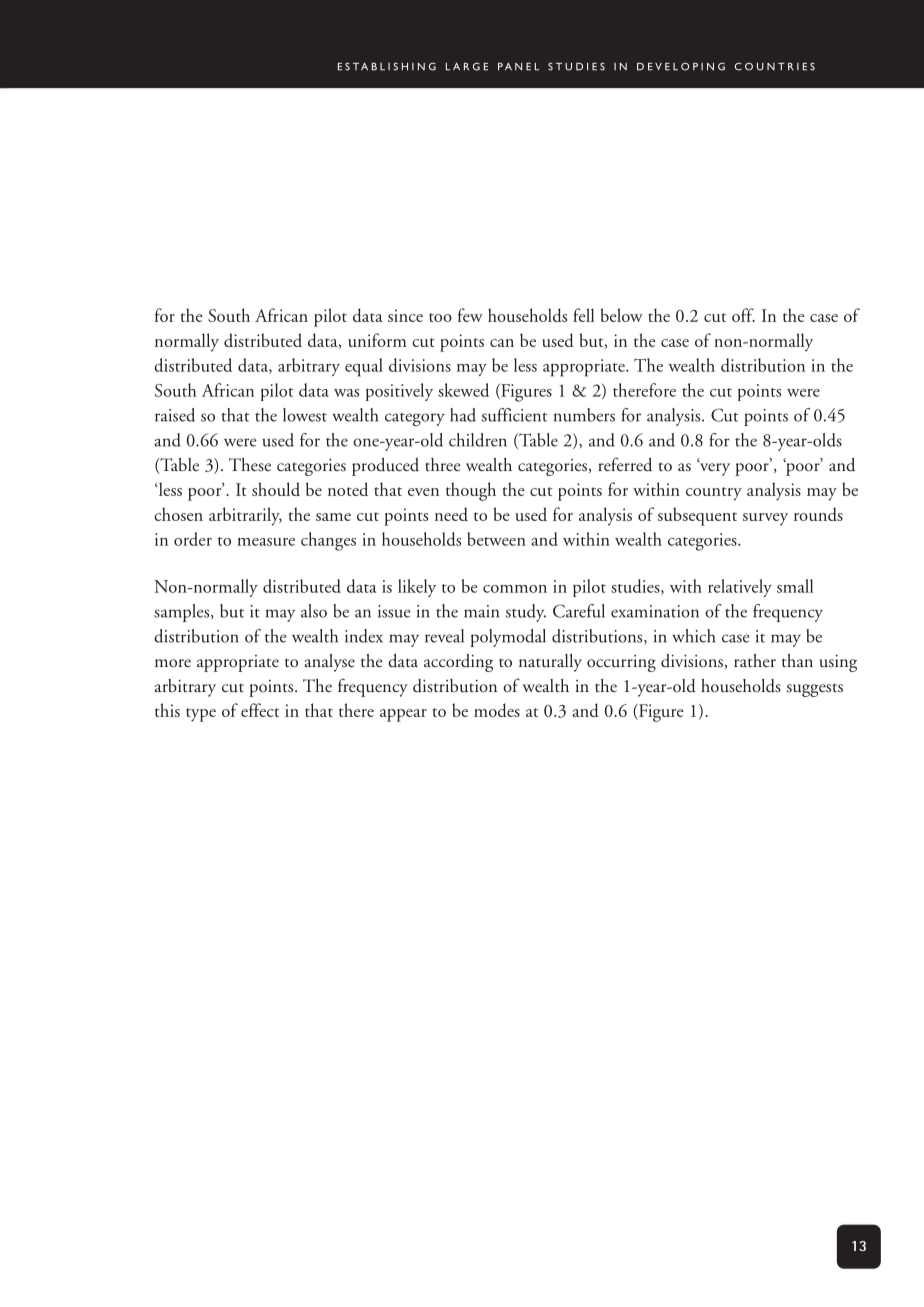  What do you see at coordinates (245, 516) in the screenshot?
I see `arbitrarily` at bounding box center [245, 516].
